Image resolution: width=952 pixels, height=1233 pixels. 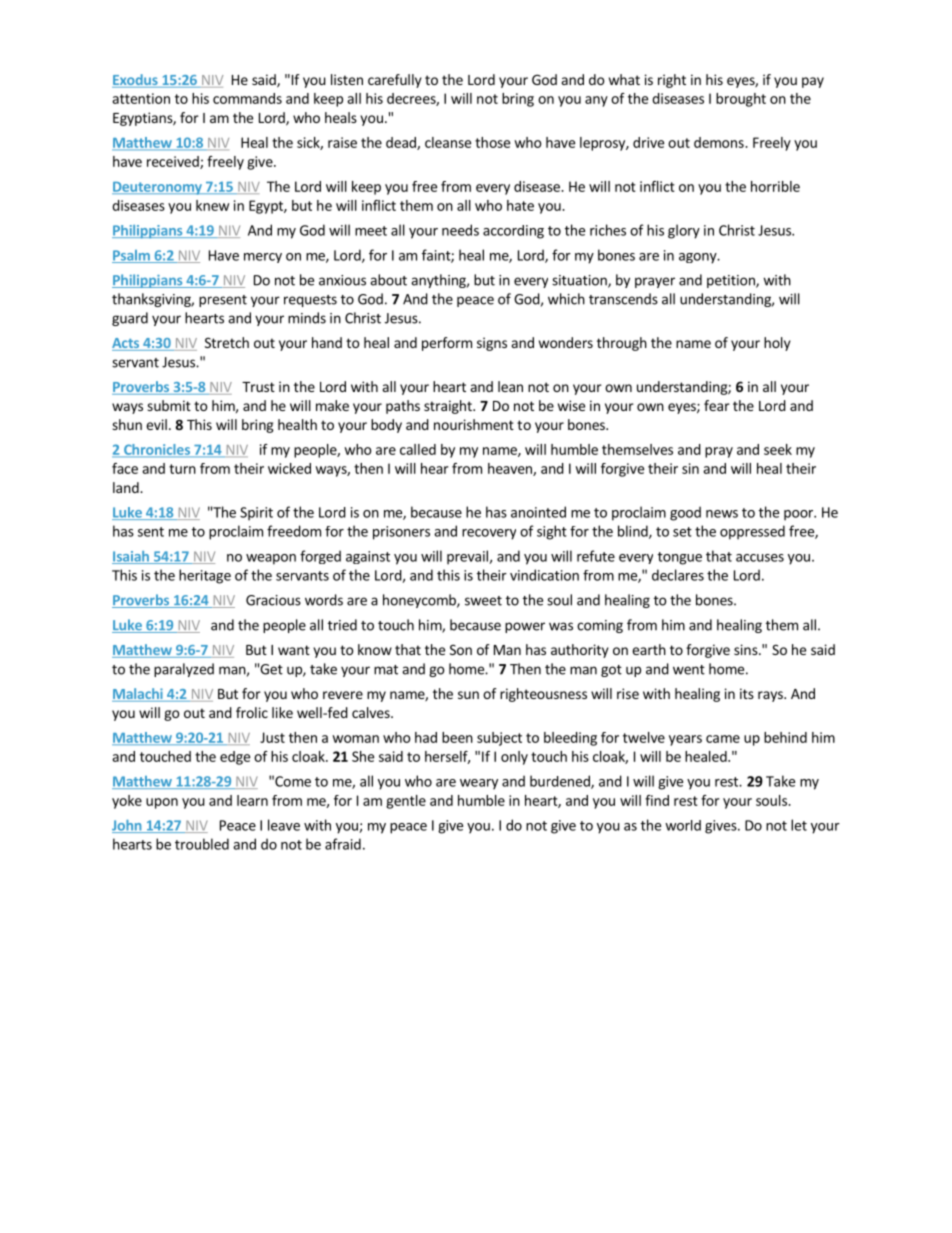 What do you see at coordinates (247, 98) in the image?
I see `commands` at bounding box center [247, 98].
